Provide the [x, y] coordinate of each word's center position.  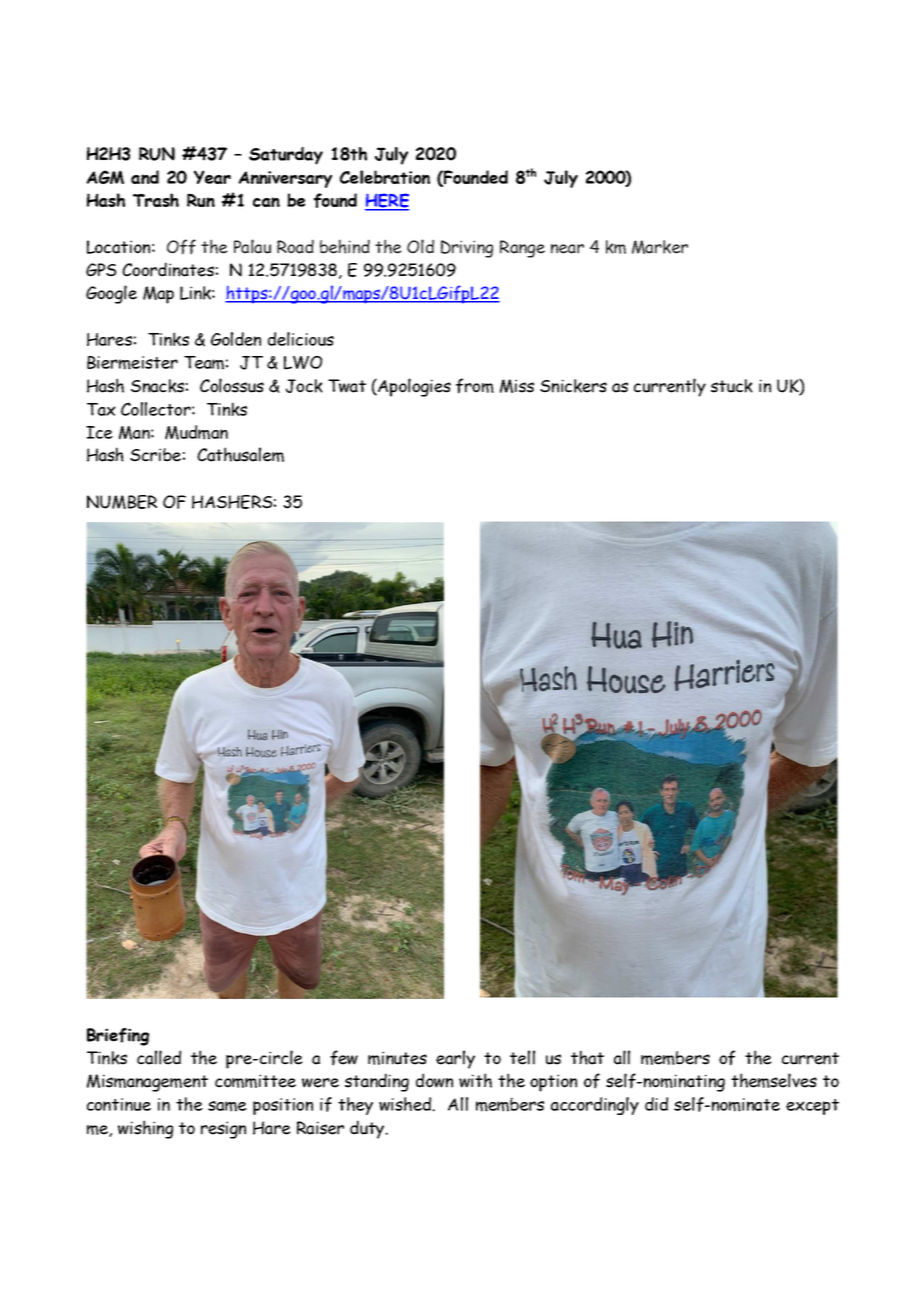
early [455, 1059]
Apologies [413, 387]
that [587, 1057]
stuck [732, 386]
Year [212, 177]
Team [204, 363]
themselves [774, 1080]
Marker [660, 247]
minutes [397, 1058]
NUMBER [122, 502]
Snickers [573, 386]
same [227, 1106]
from [475, 386]
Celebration [385, 177]
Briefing [118, 1037]
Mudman [196, 432]
